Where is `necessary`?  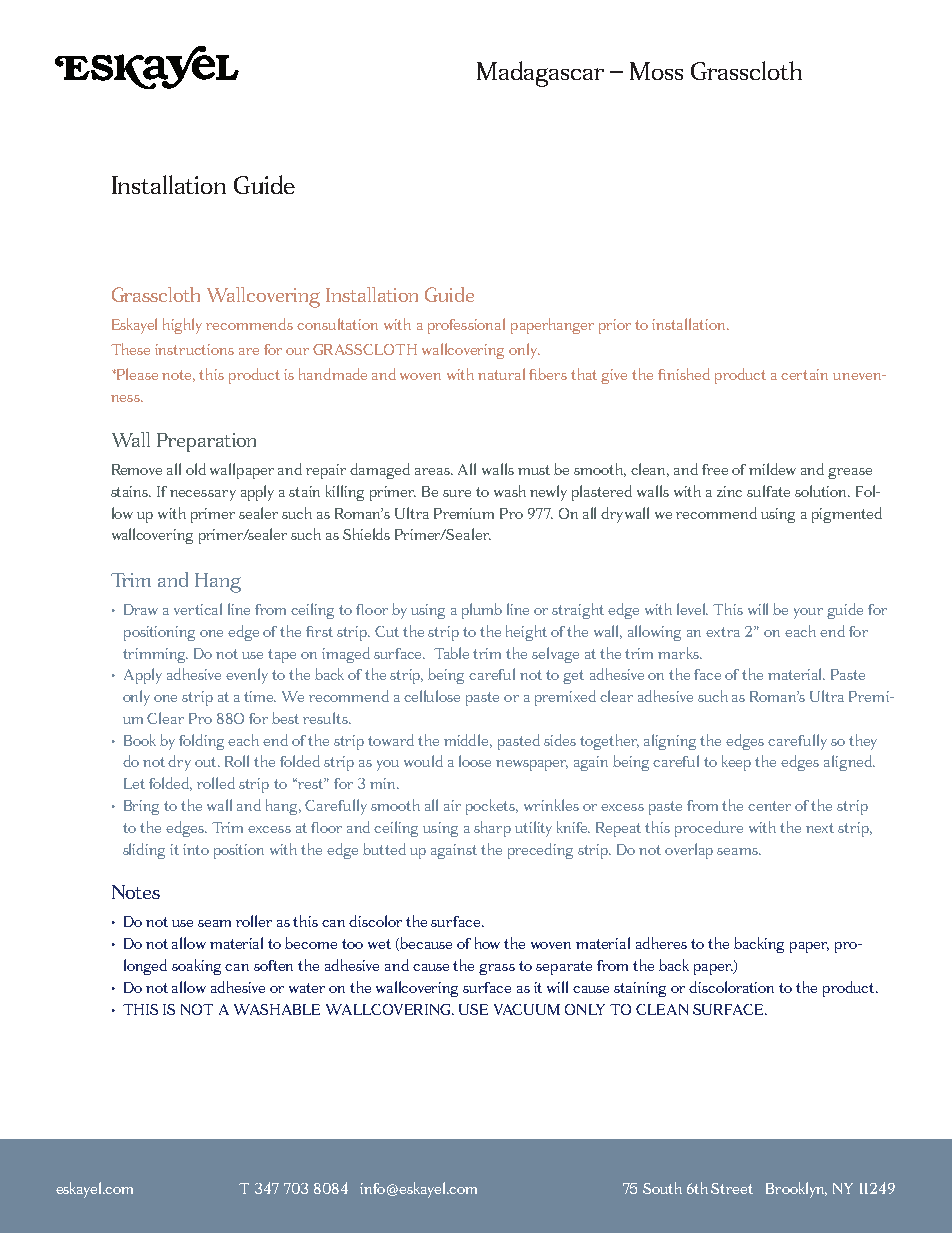
necessary is located at coordinates (203, 495).
